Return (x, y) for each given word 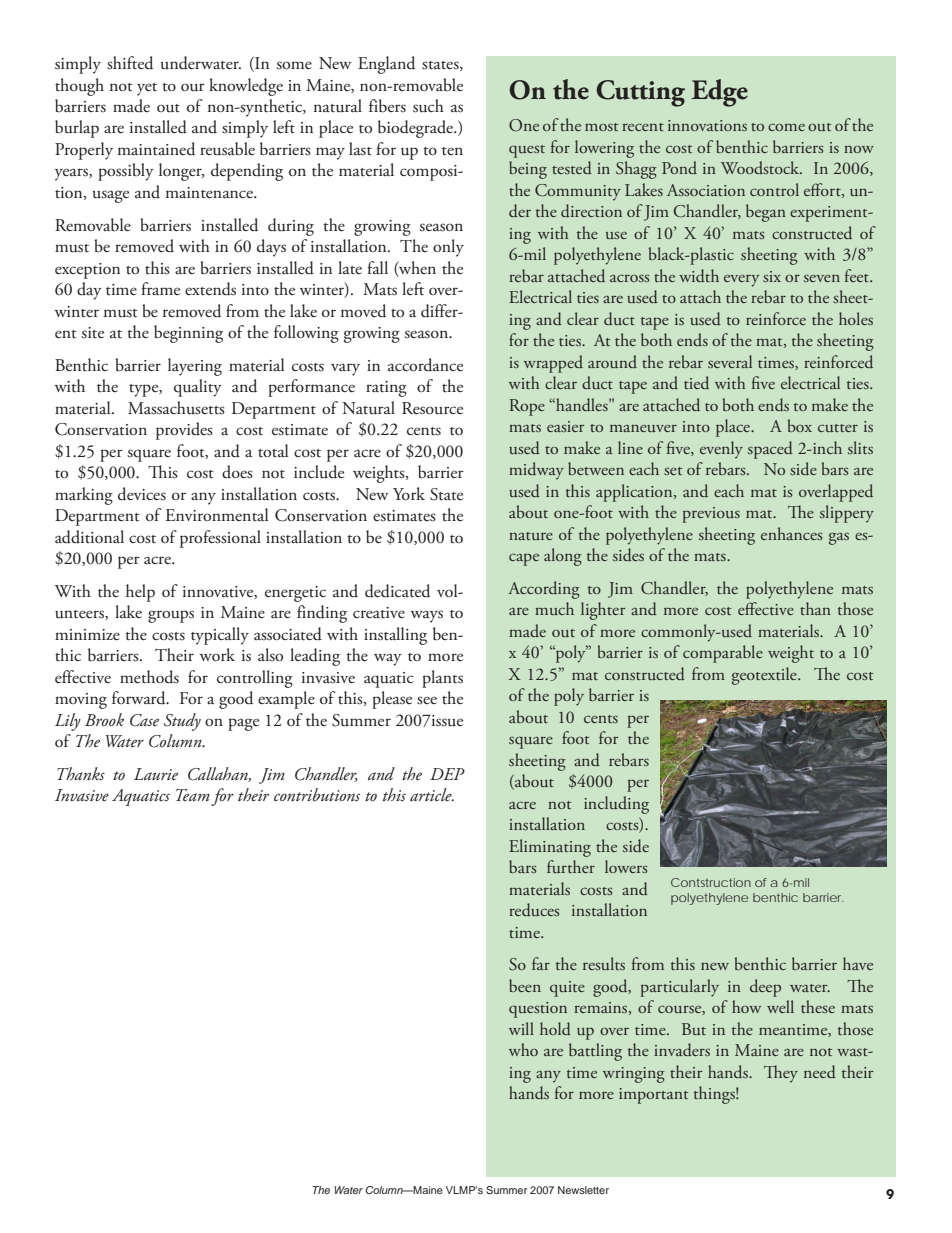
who (523, 1049)
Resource (432, 408)
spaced (770, 450)
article (432, 794)
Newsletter (583, 1190)
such (428, 106)
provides (184, 431)
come (786, 127)
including (616, 805)
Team (193, 795)
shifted (130, 63)
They (781, 1074)
